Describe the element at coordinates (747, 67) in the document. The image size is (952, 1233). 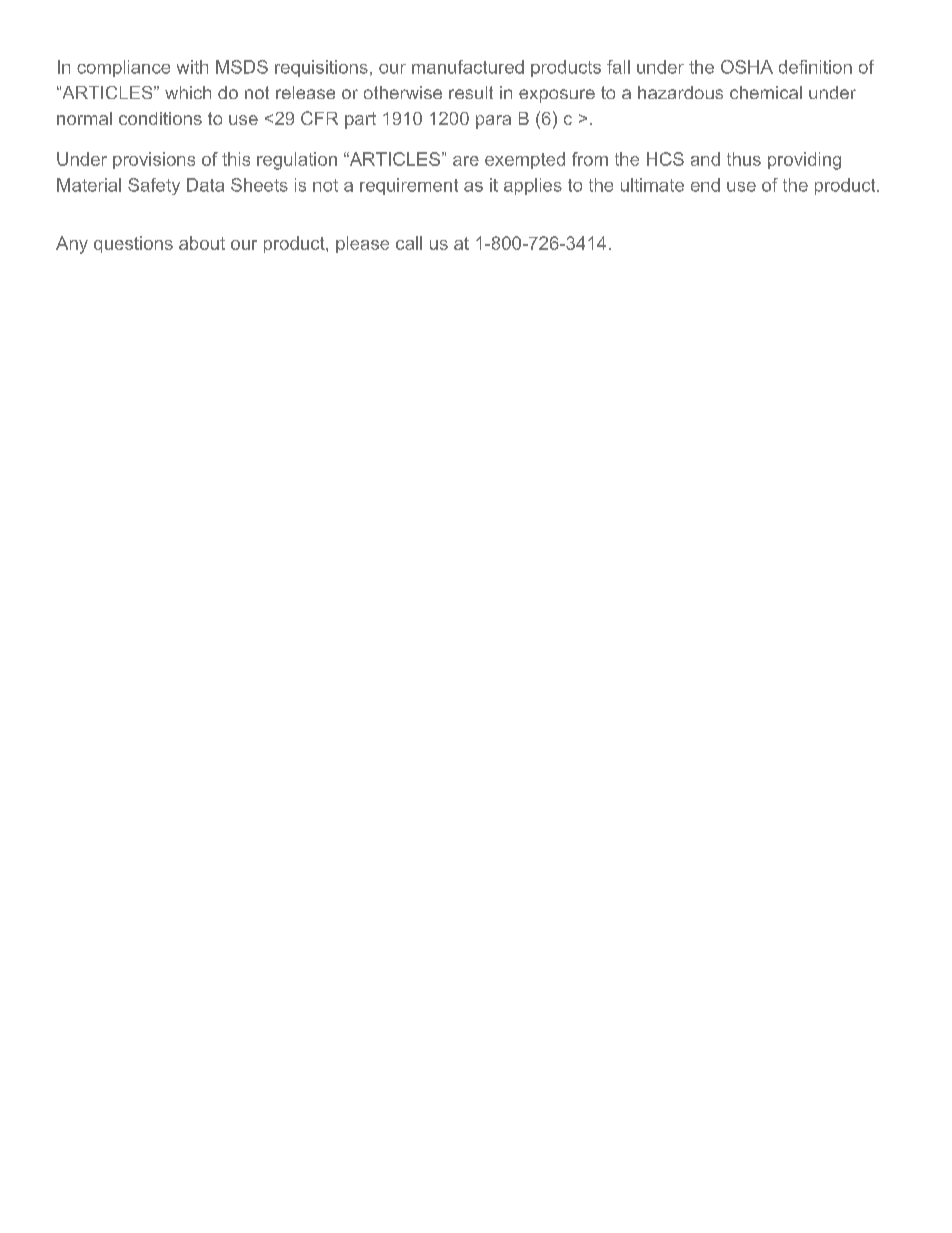
I see `OSHA` at that location.
